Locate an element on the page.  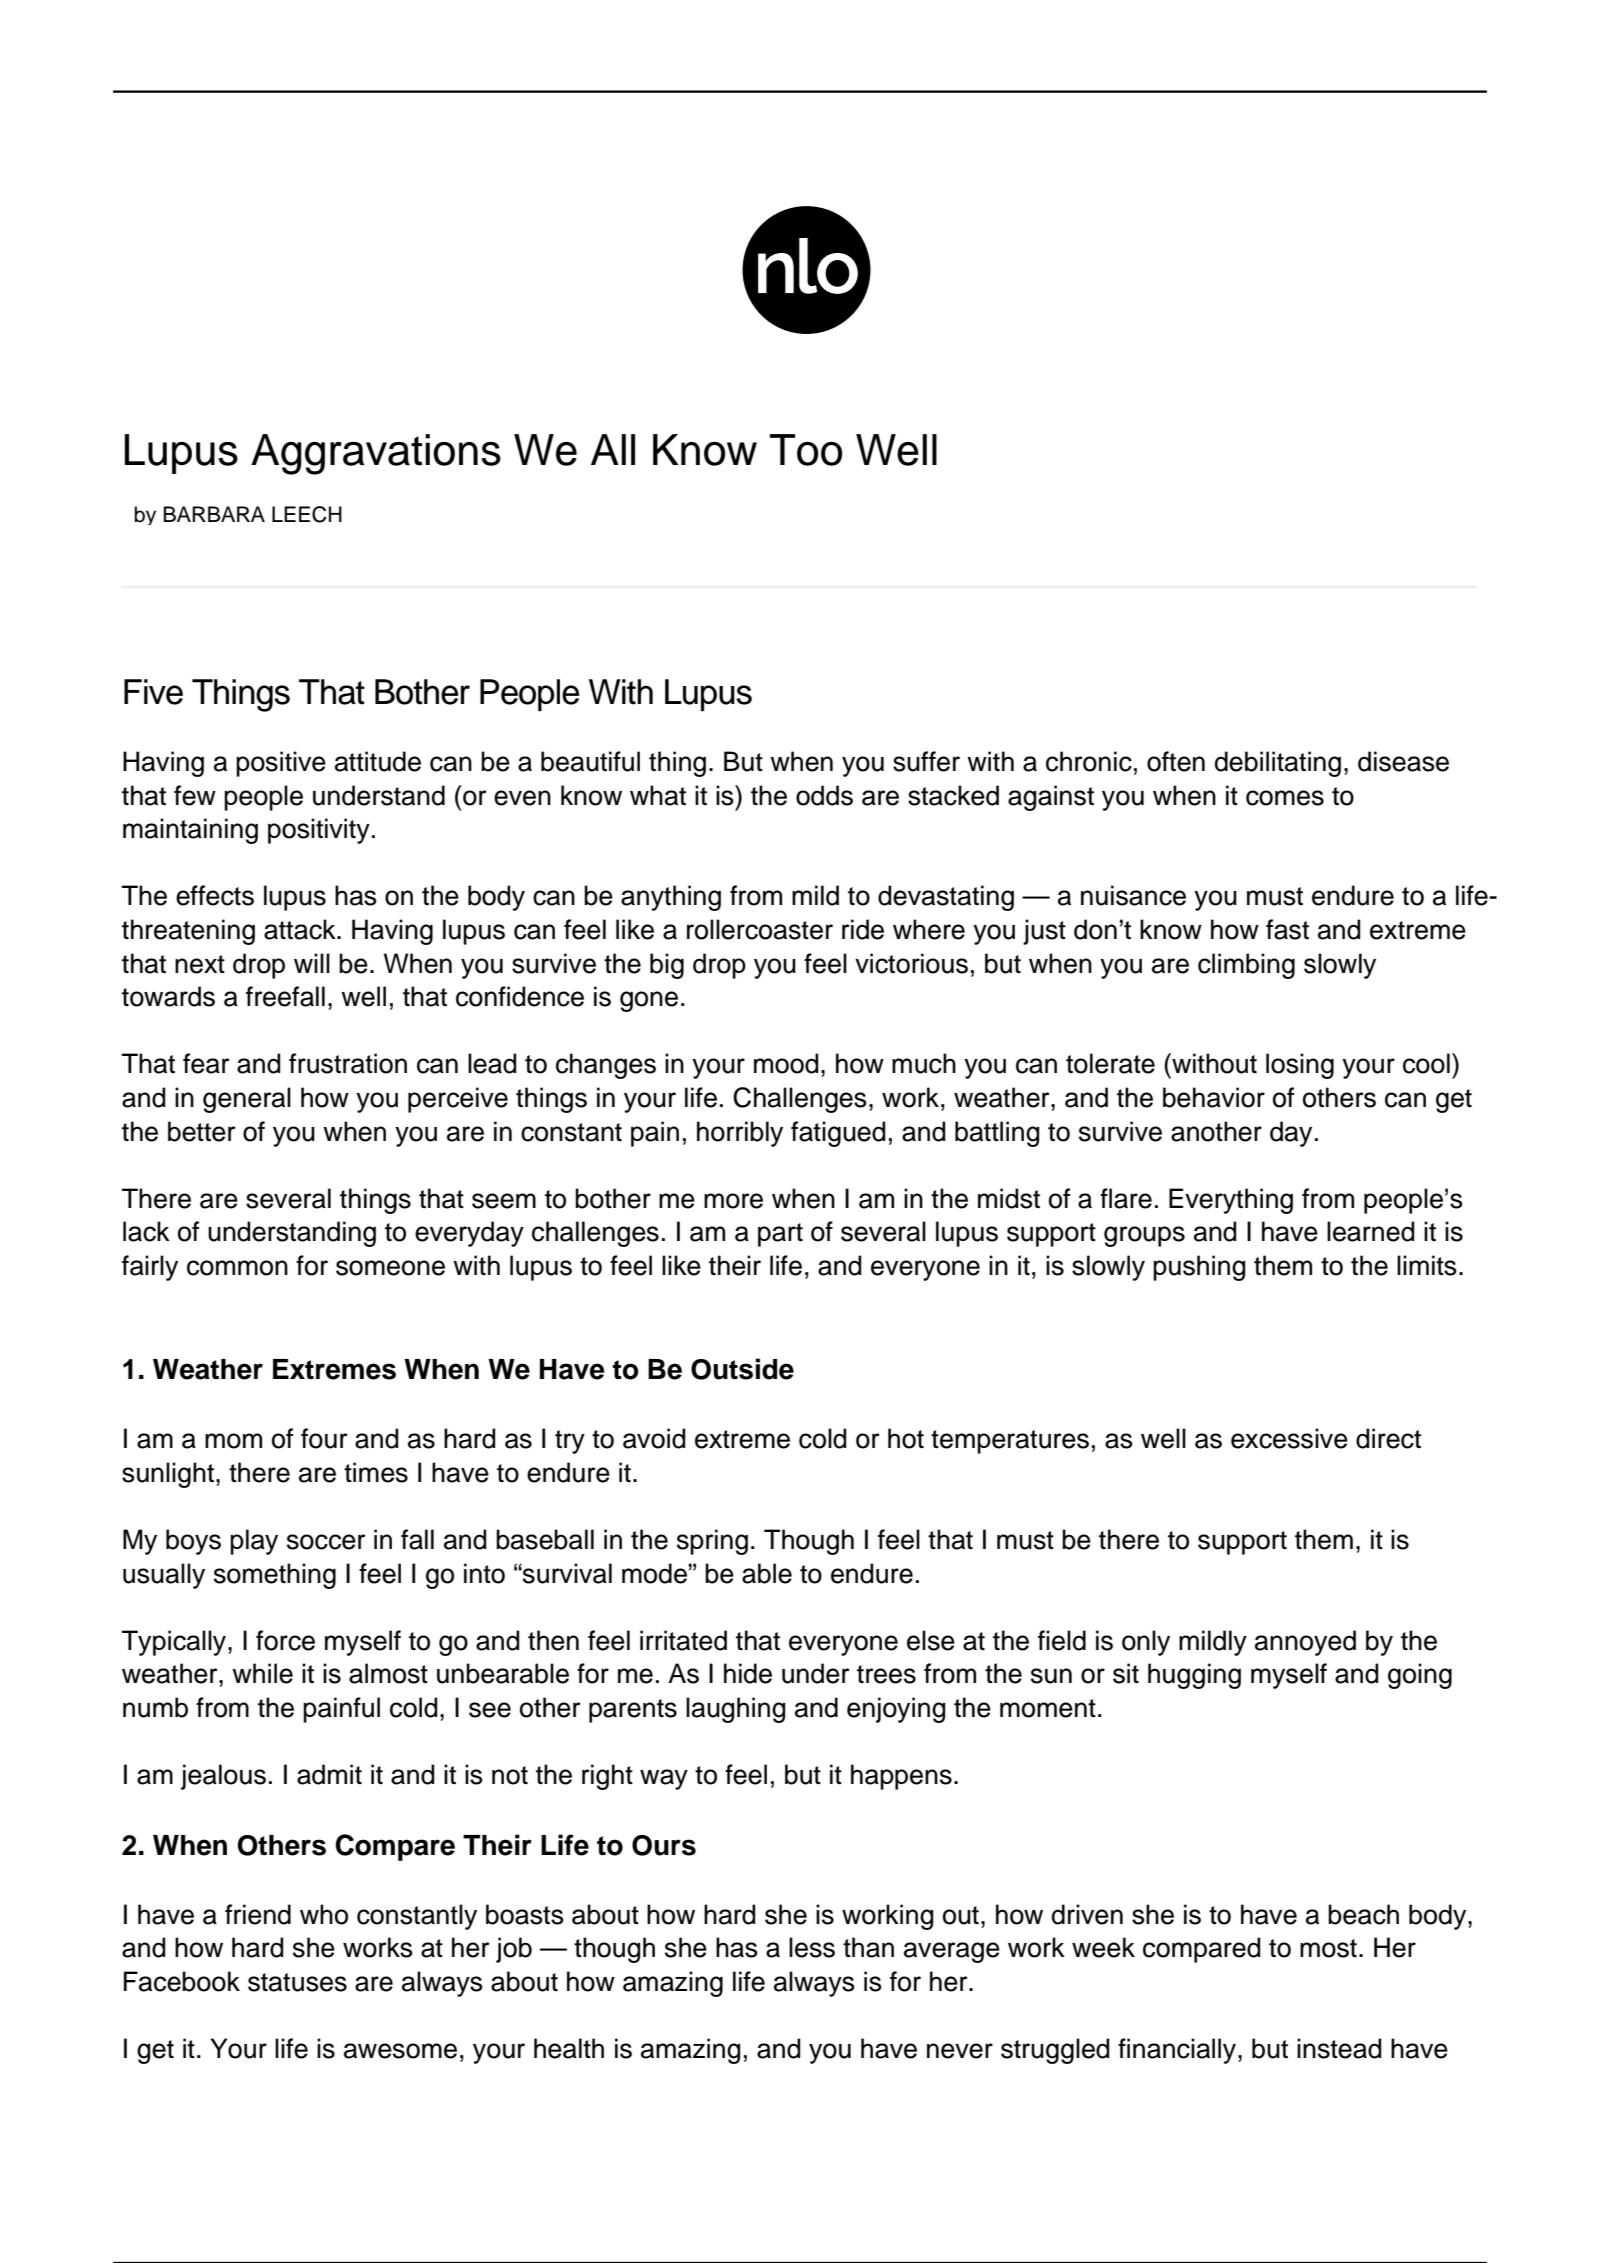
mood is located at coordinates (786, 1063).
